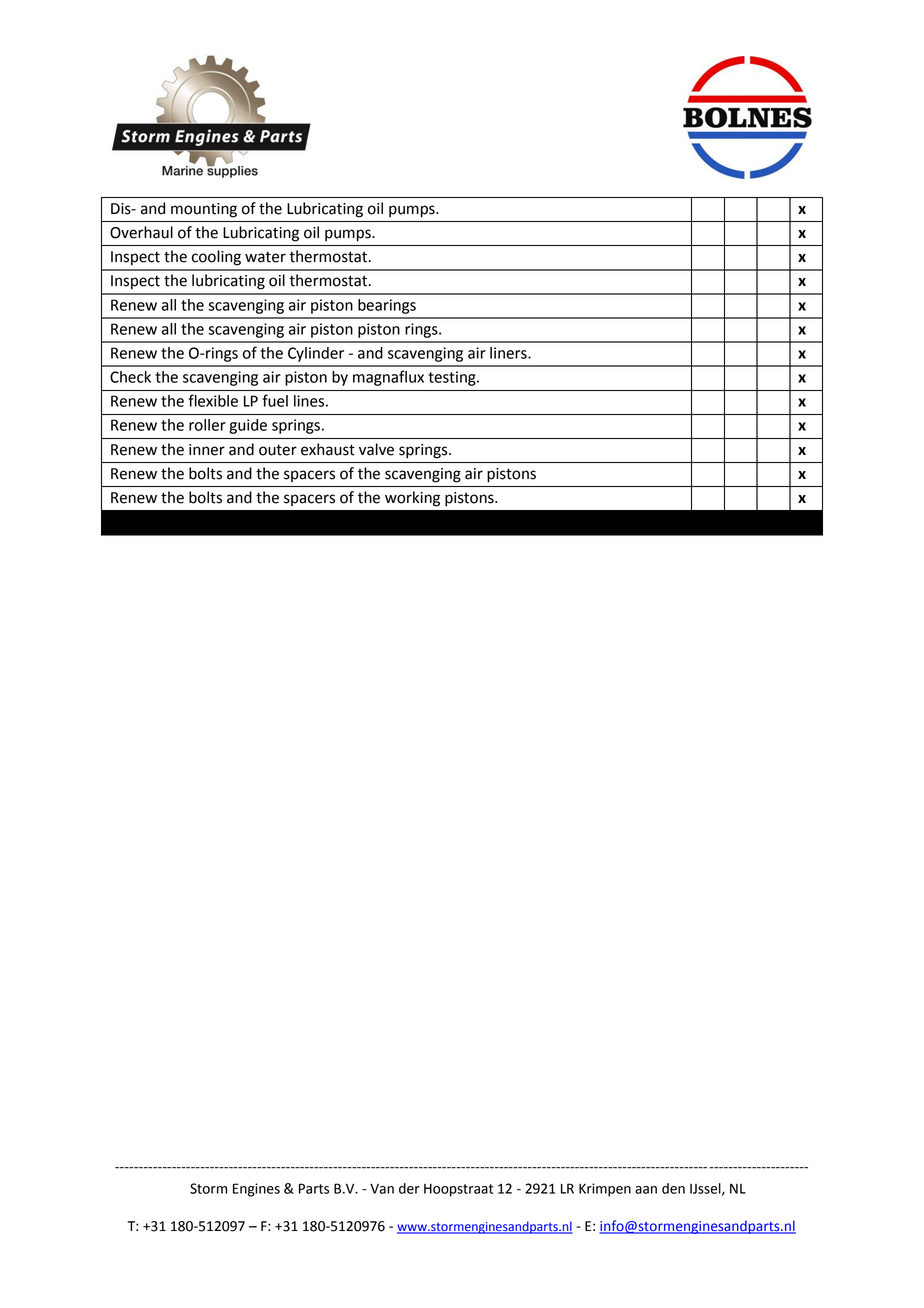 Image resolution: width=924 pixels, height=1308 pixels. Describe the element at coordinates (207, 450) in the page. I see `inner` at that location.
